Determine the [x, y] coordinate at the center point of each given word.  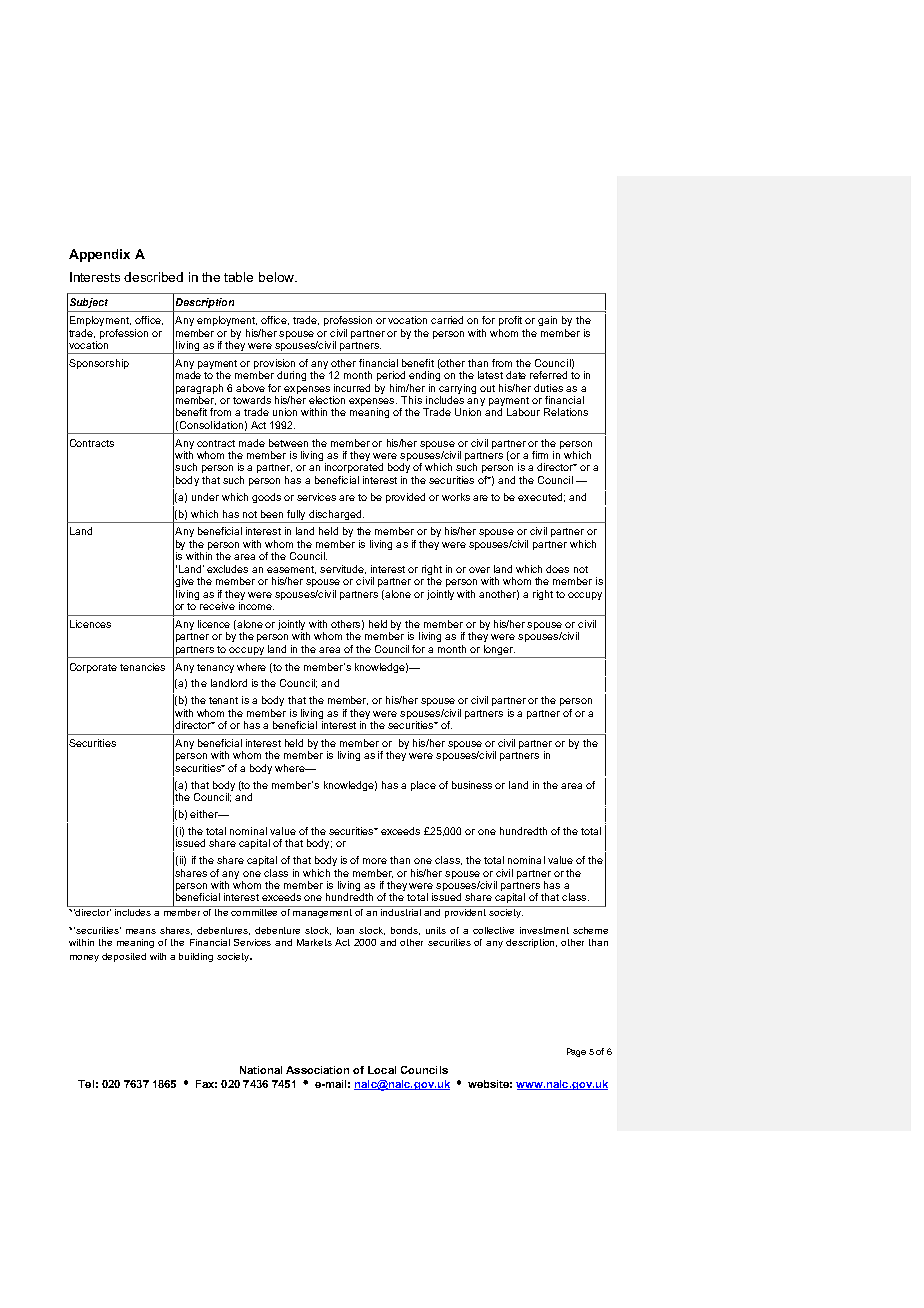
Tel [86, 1084]
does [557, 569]
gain [547, 321]
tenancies [142, 667]
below [277, 277]
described [153, 277]
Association [317, 1070]
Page [576, 1052]
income [256, 606]
